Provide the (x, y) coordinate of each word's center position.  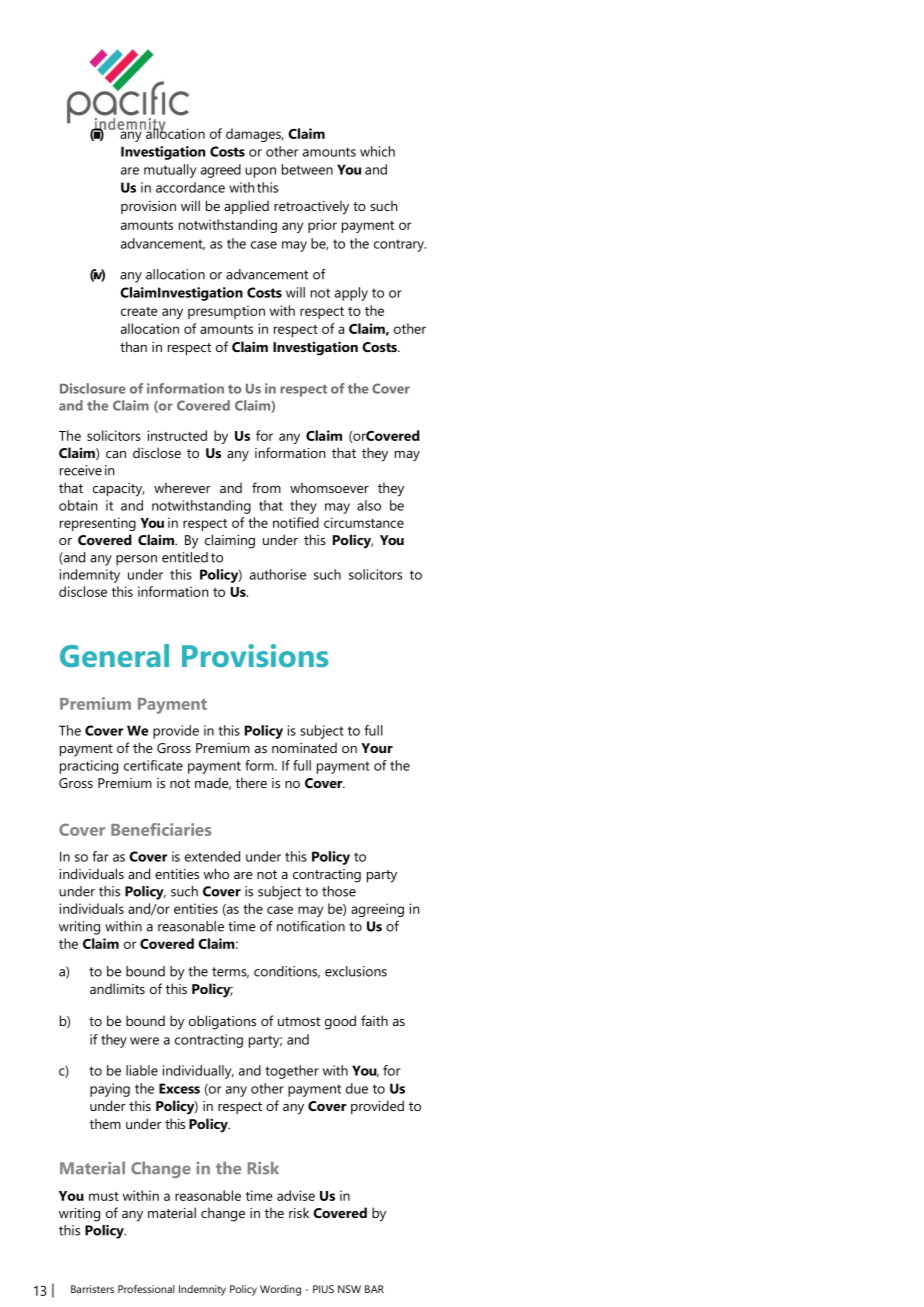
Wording (280, 1290)
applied (246, 207)
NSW (349, 1289)
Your (377, 748)
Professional (146, 1289)
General (114, 655)
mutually (170, 171)
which (377, 151)
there (251, 782)
